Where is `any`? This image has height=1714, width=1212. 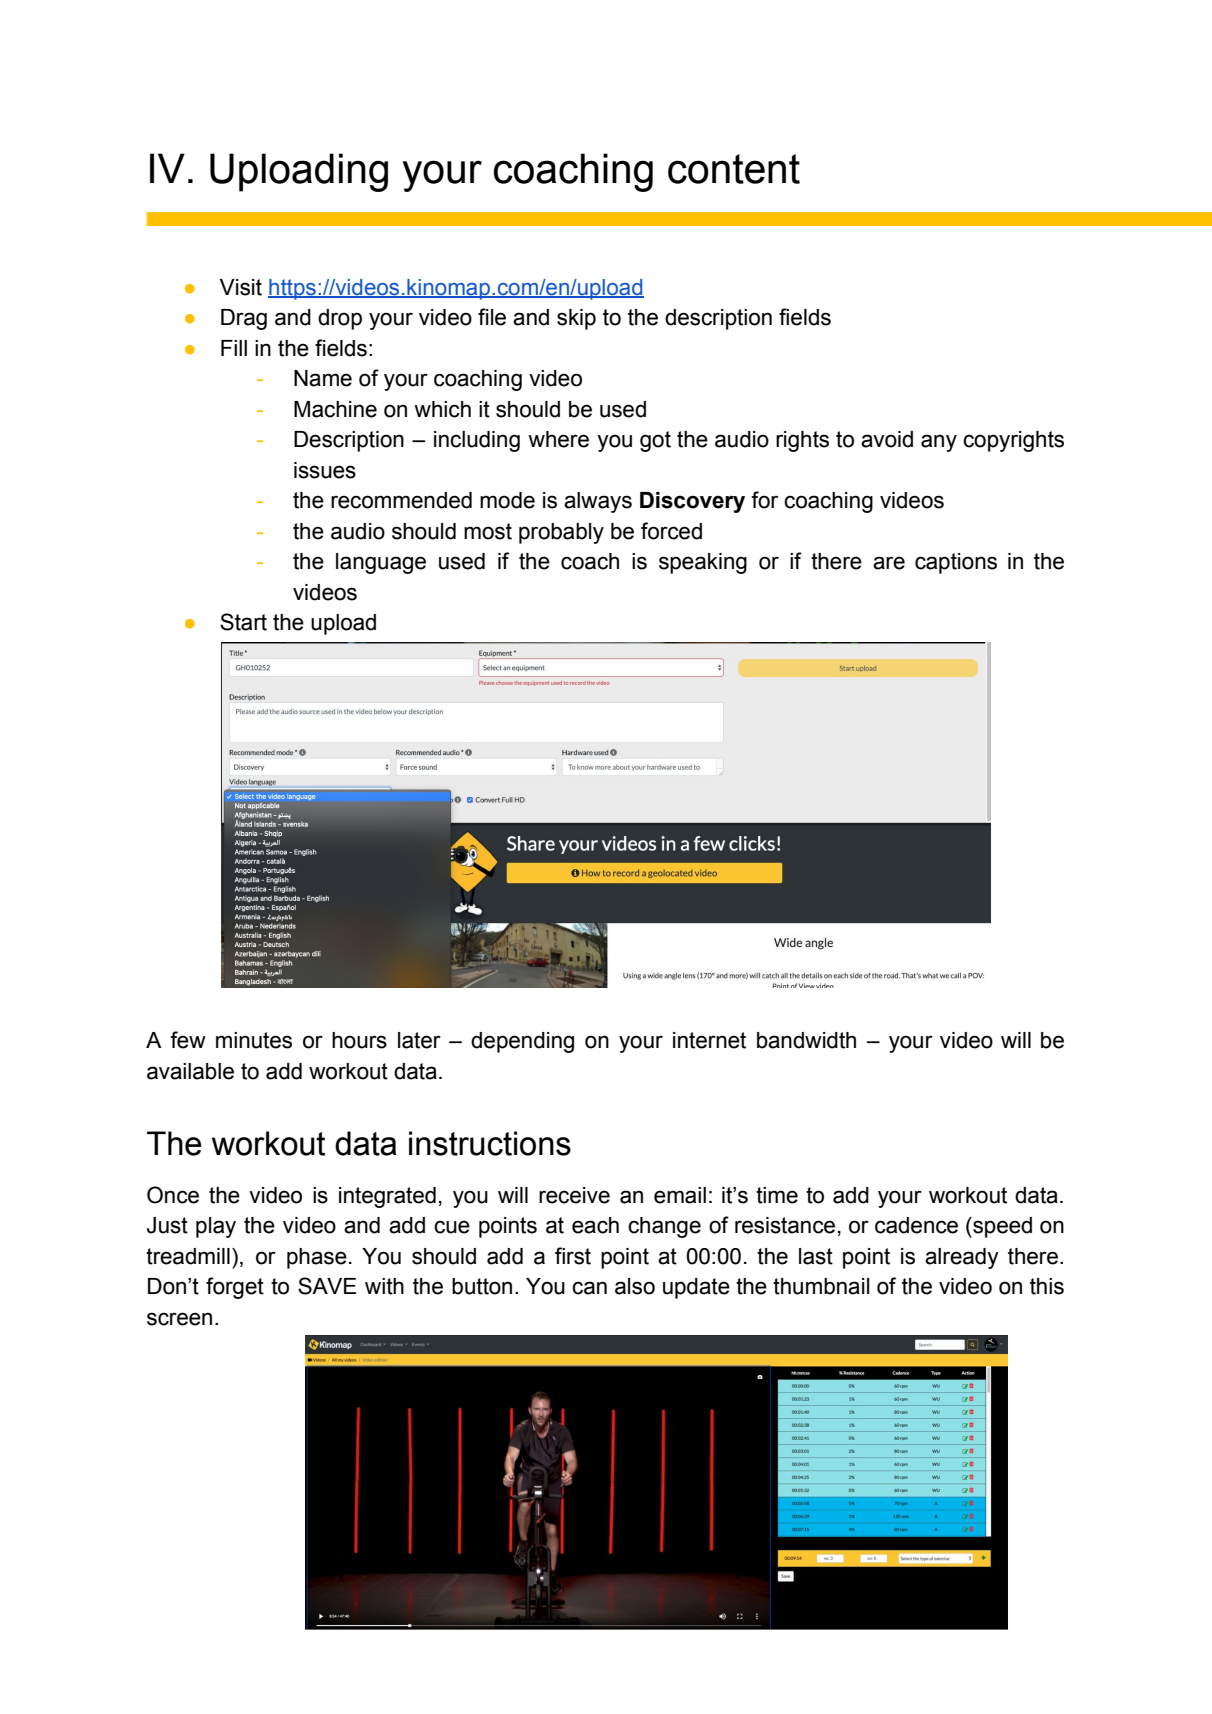 any is located at coordinates (939, 443).
